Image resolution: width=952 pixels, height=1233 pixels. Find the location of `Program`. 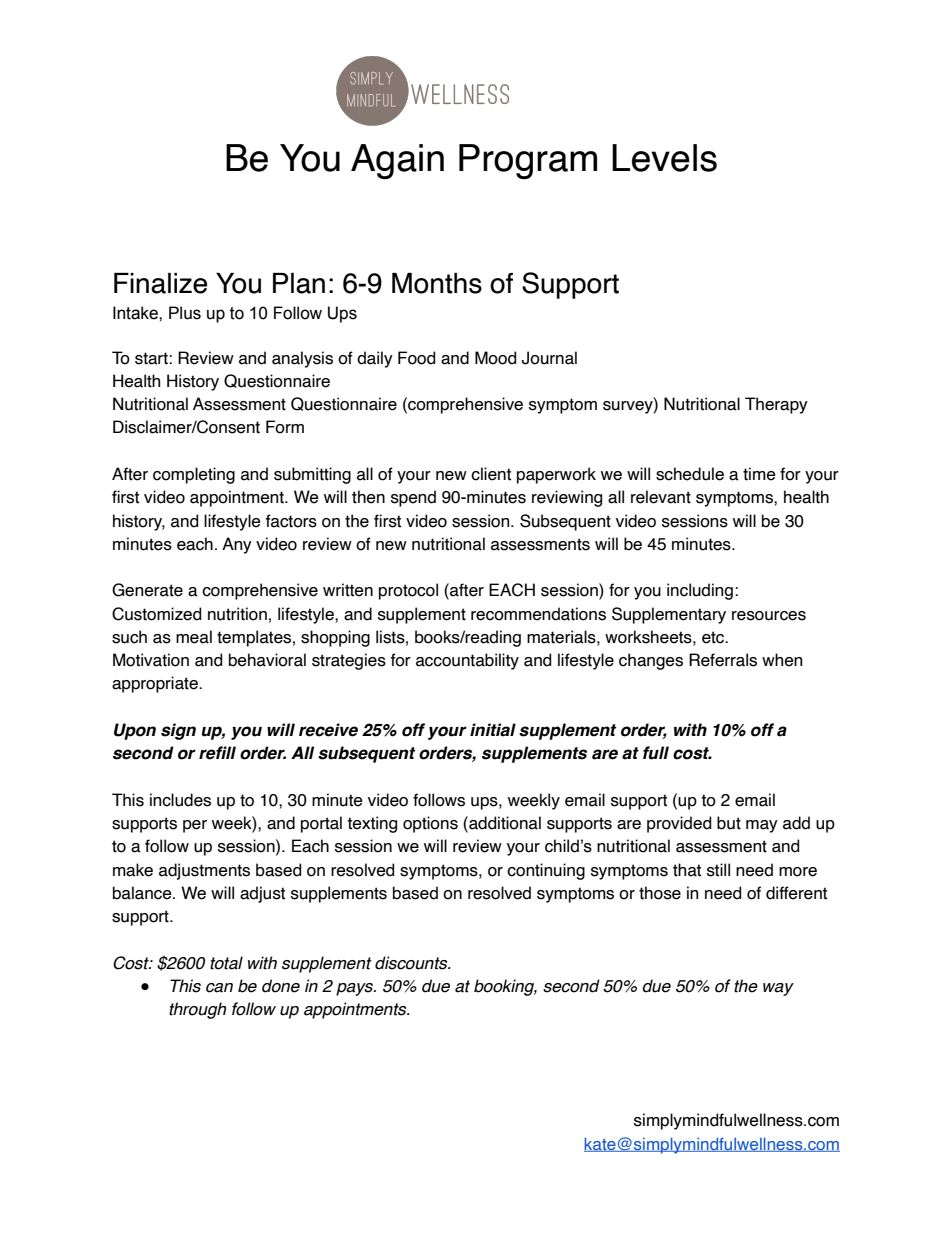

Program is located at coordinates (528, 161).
